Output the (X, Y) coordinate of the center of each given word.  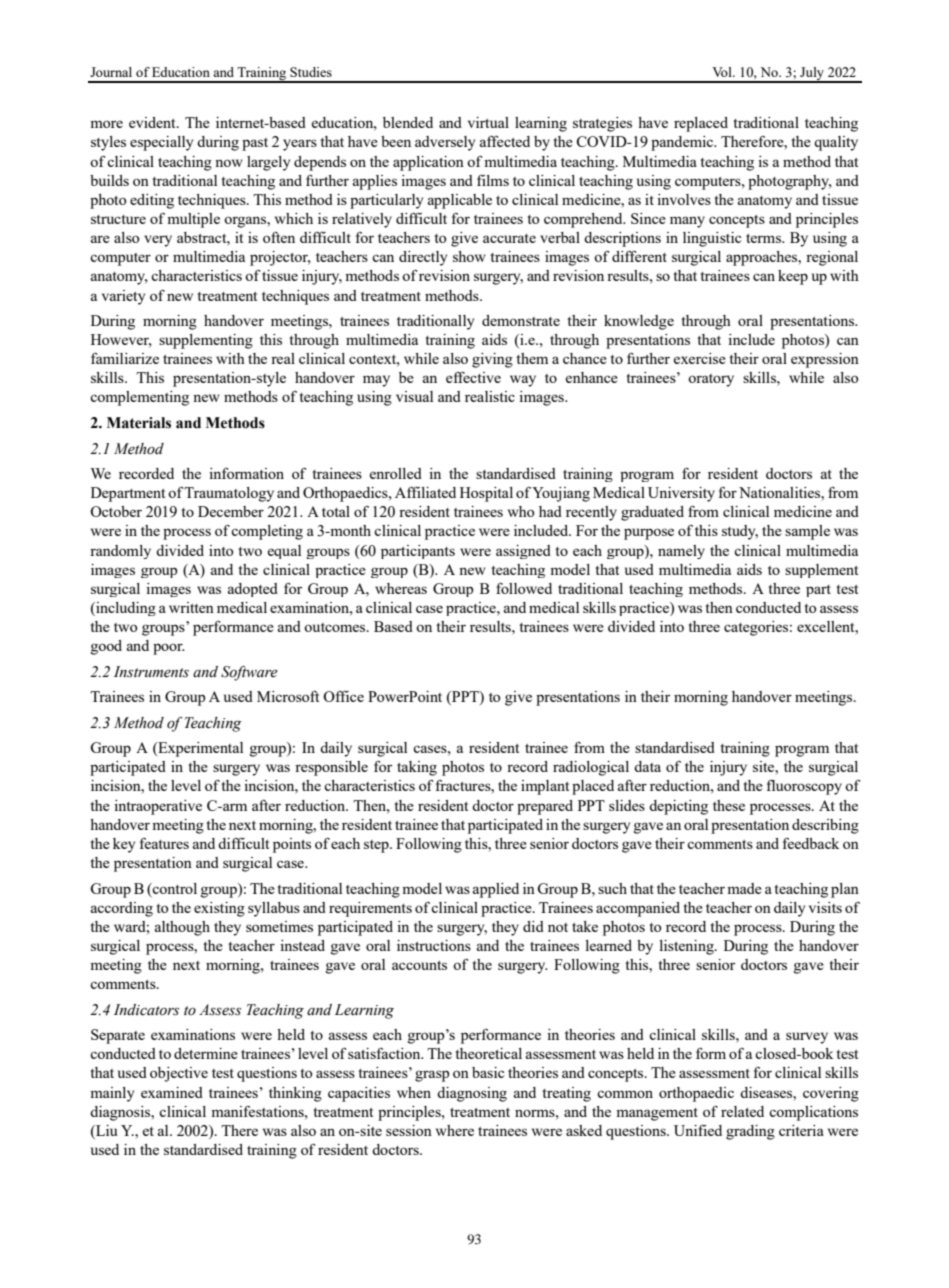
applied (496, 890)
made (744, 888)
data (647, 766)
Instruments (151, 672)
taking (417, 768)
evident (153, 122)
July (812, 74)
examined (172, 1092)
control (174, 888)
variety (123, 297)
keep (793, 277)
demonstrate (521, 320)
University (681, 494)
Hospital (486, 494)
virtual (488, 122)
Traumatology (229, 494)
